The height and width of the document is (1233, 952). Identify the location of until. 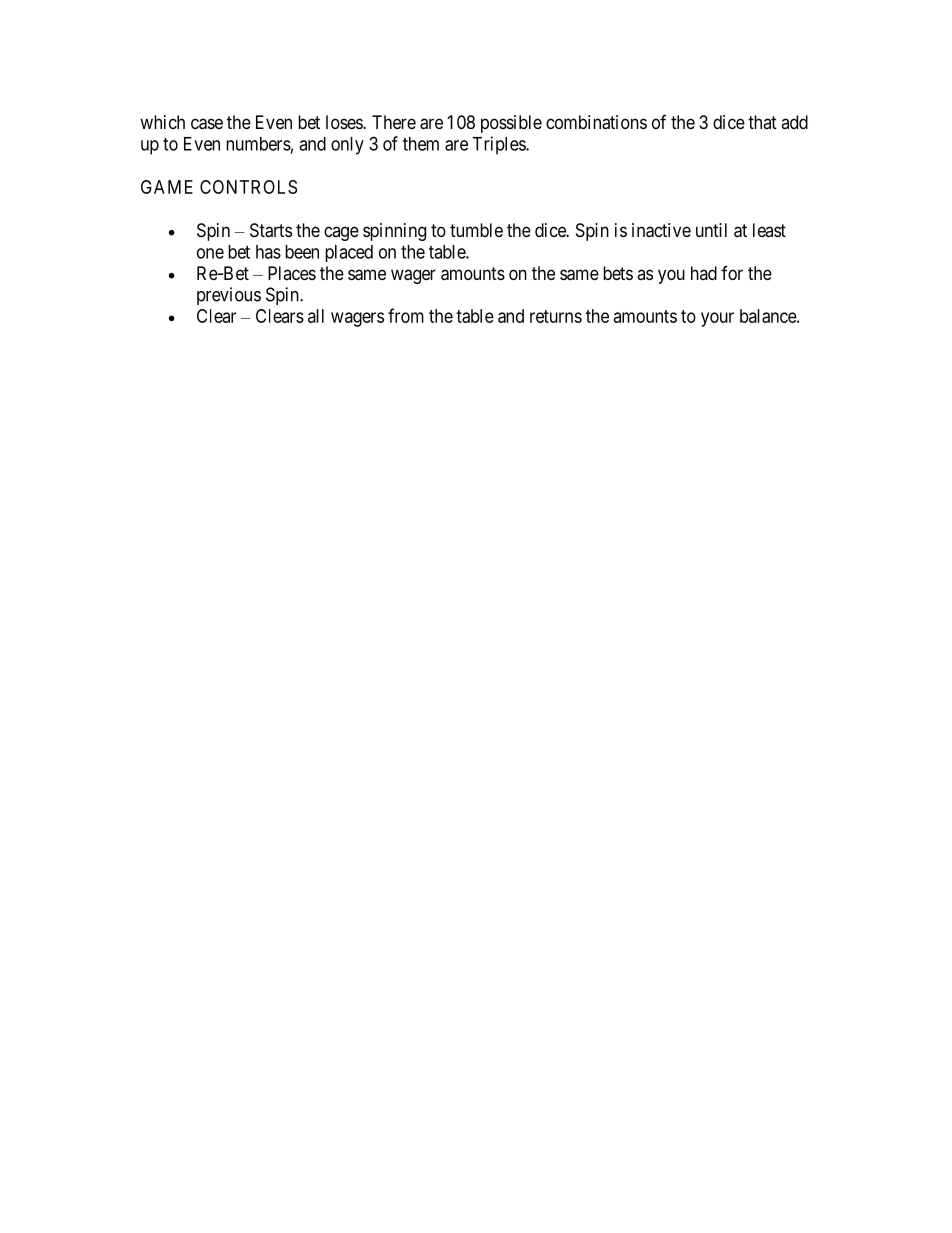
(711, 230).
